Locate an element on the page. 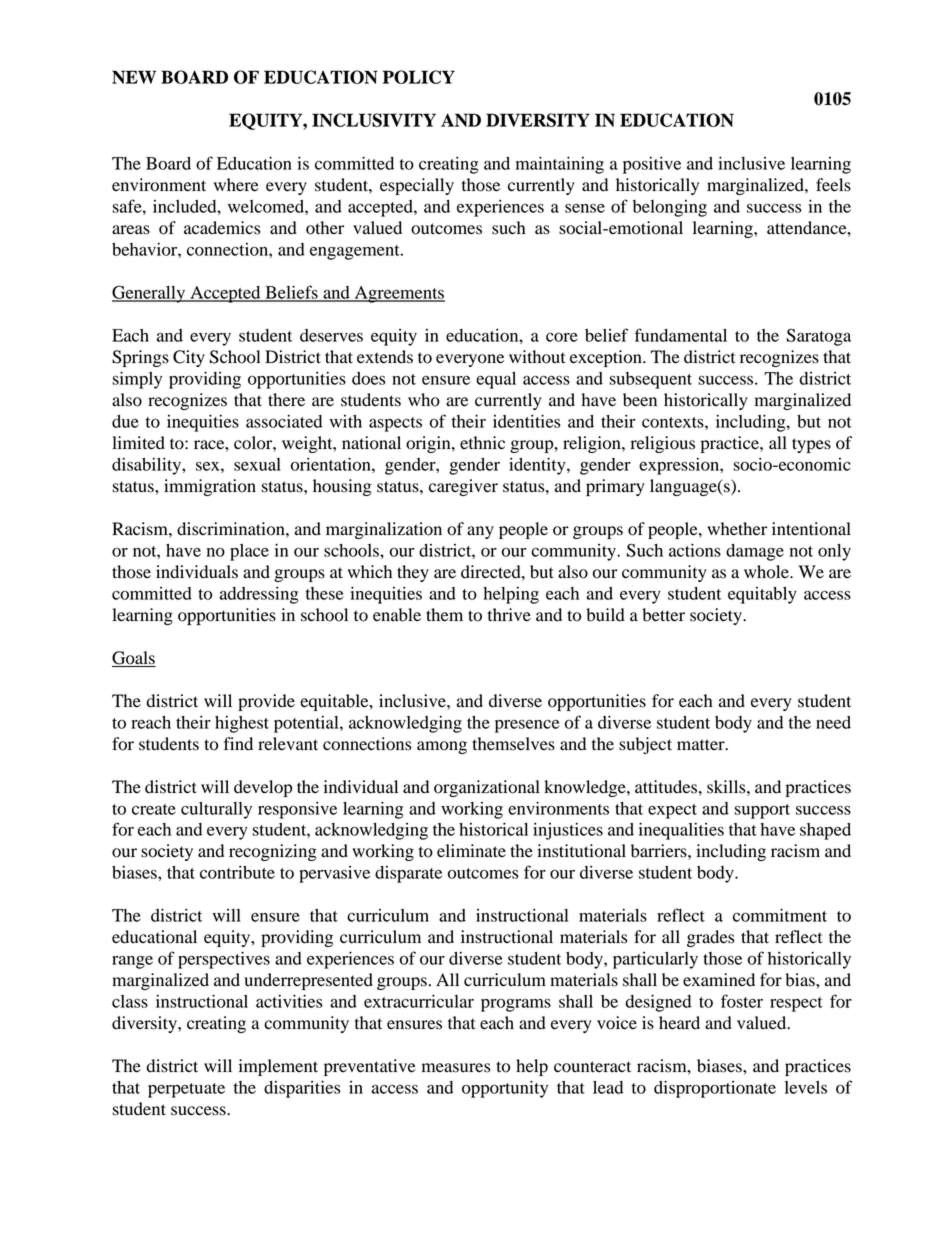 This image has height=1233, width=952. measures is located at coordinates (456, 1068).
